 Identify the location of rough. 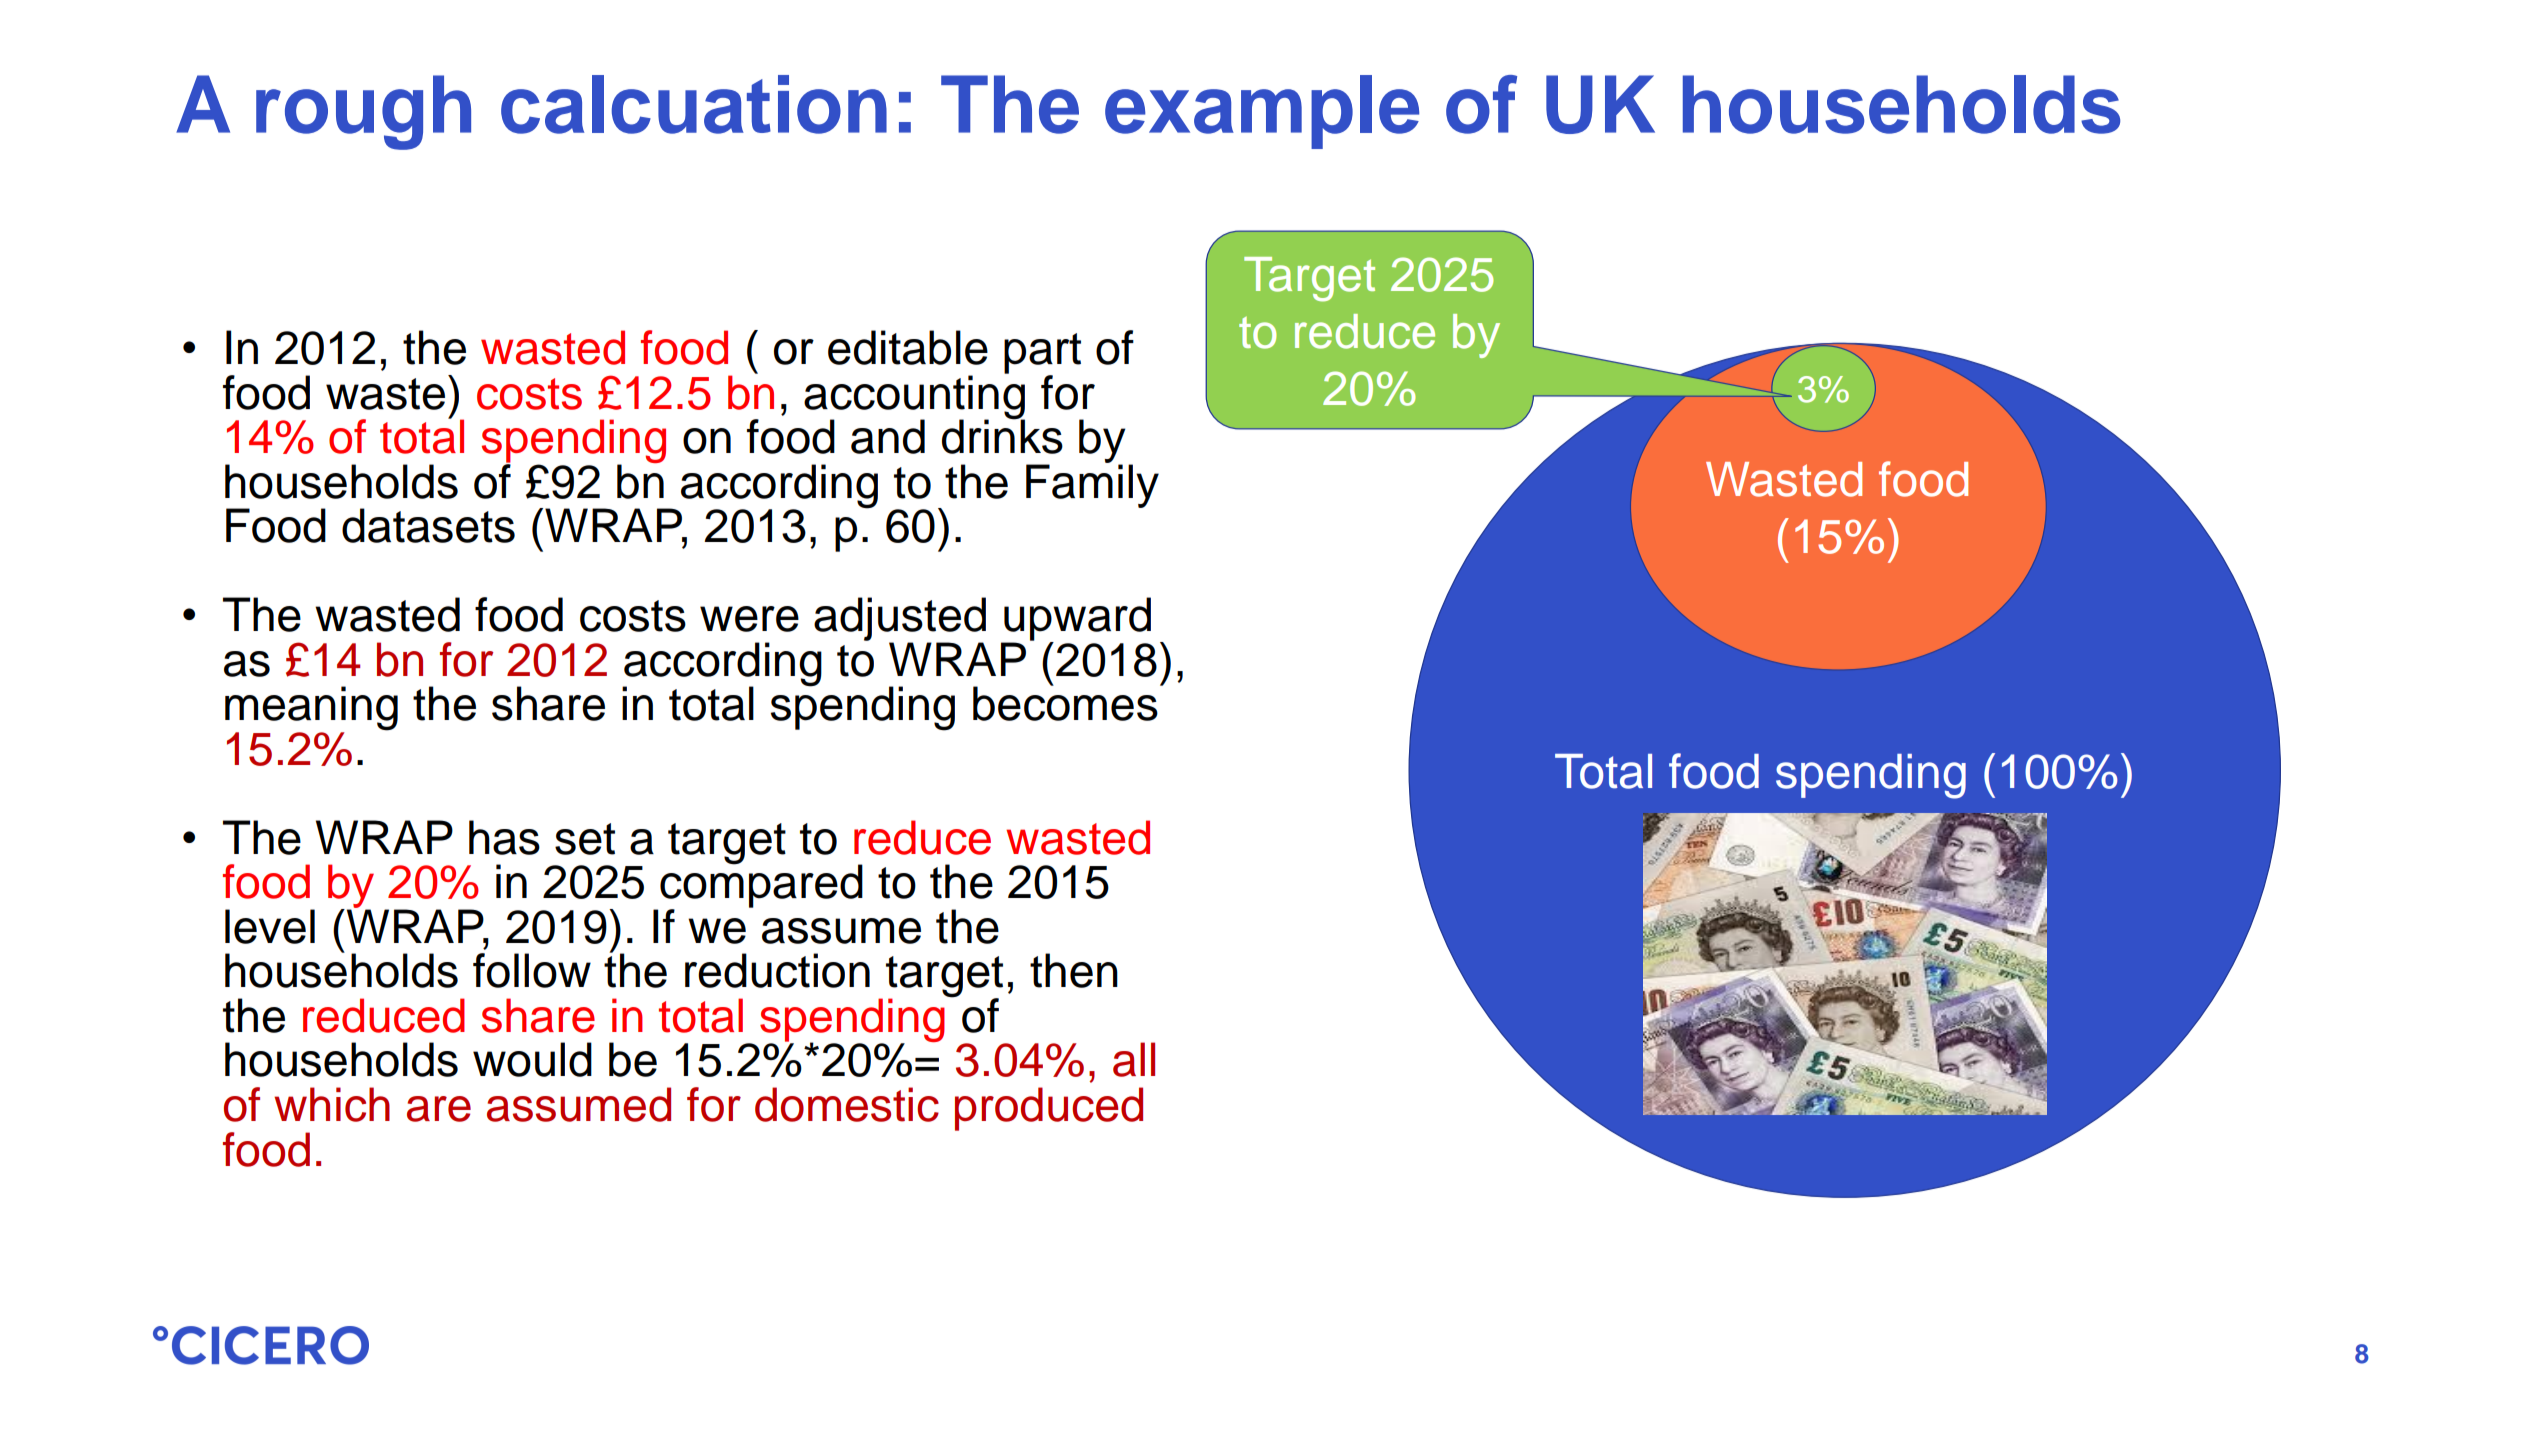
(363, 112).
